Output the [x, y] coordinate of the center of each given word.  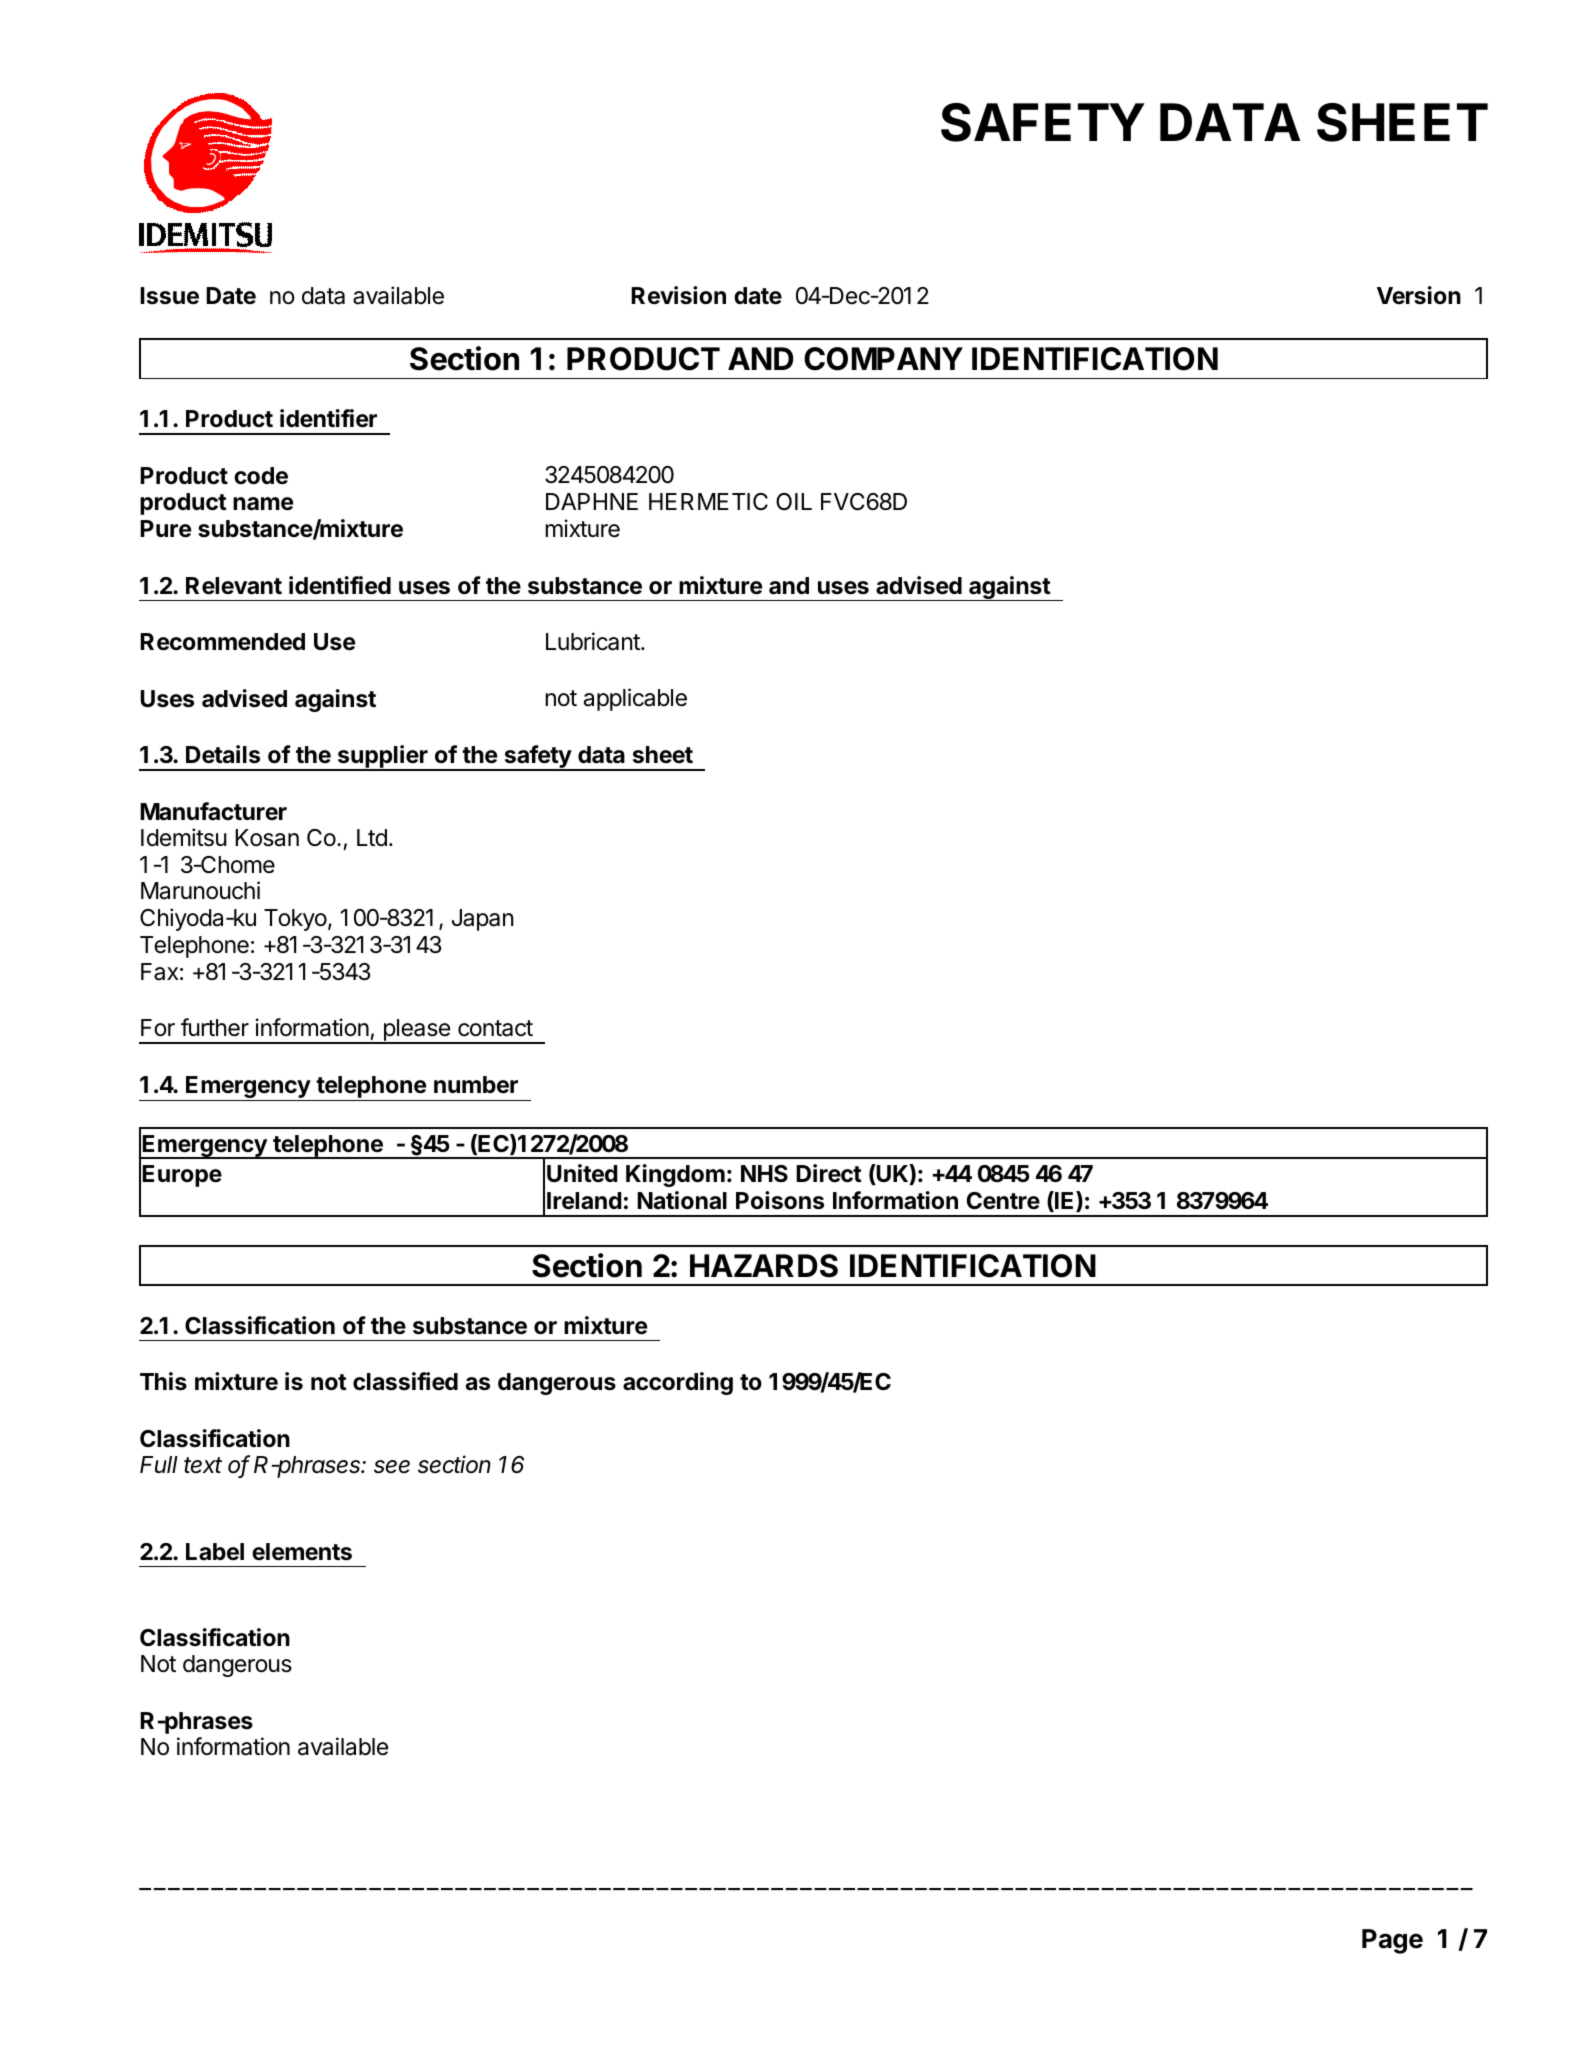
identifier [328, 418]
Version [1419, 295]
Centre [1003, 1201]
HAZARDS [764, 1266]
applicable [635, 699]
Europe [182, 1176]
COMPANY [883, 359]
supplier [382, 758]
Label [215, 1552]
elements [302, 1552]
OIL [794, 501]
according [678, 1383]
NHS [764, 1173]
